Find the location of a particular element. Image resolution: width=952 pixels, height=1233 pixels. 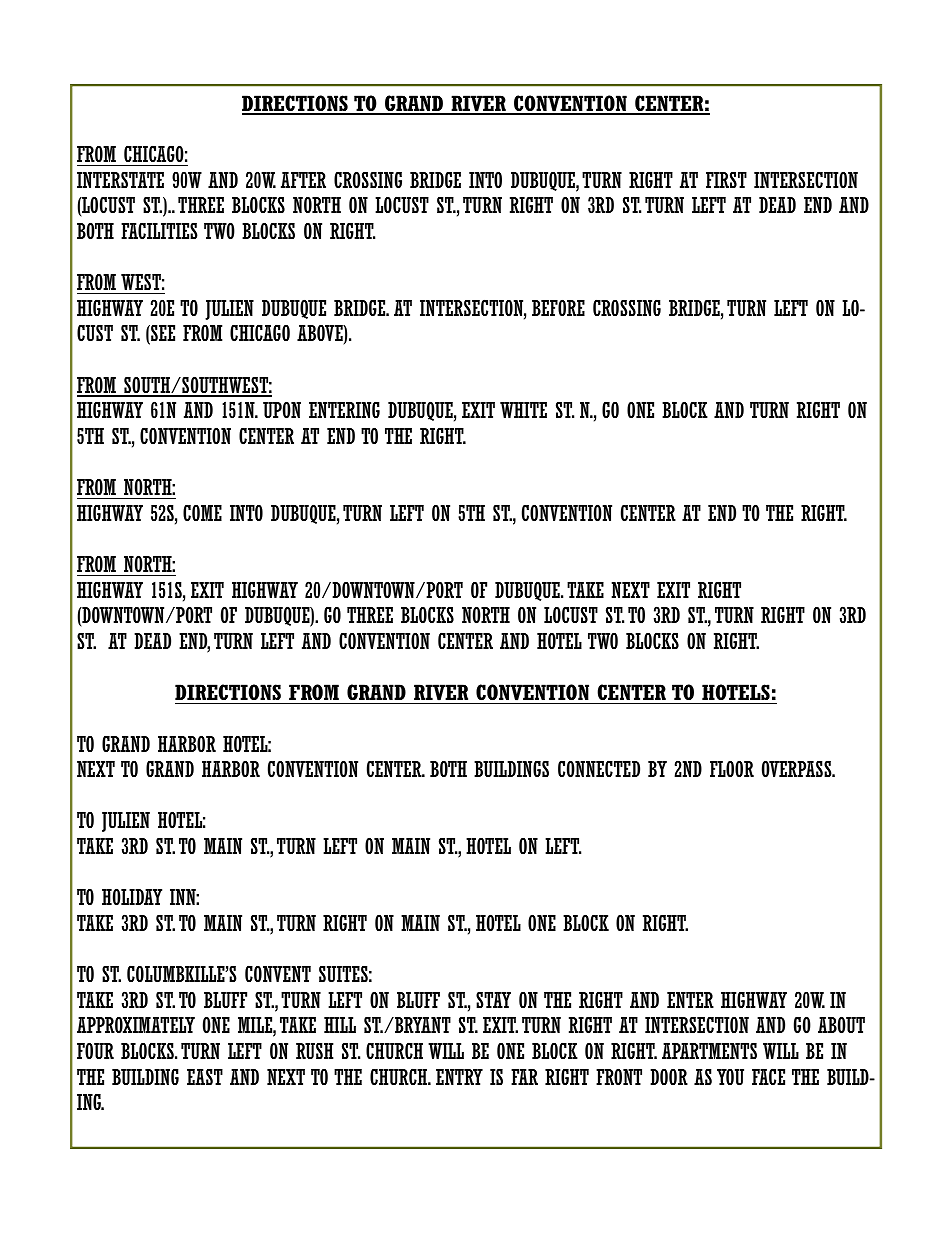

COME is located at coordinates (202, 513).
